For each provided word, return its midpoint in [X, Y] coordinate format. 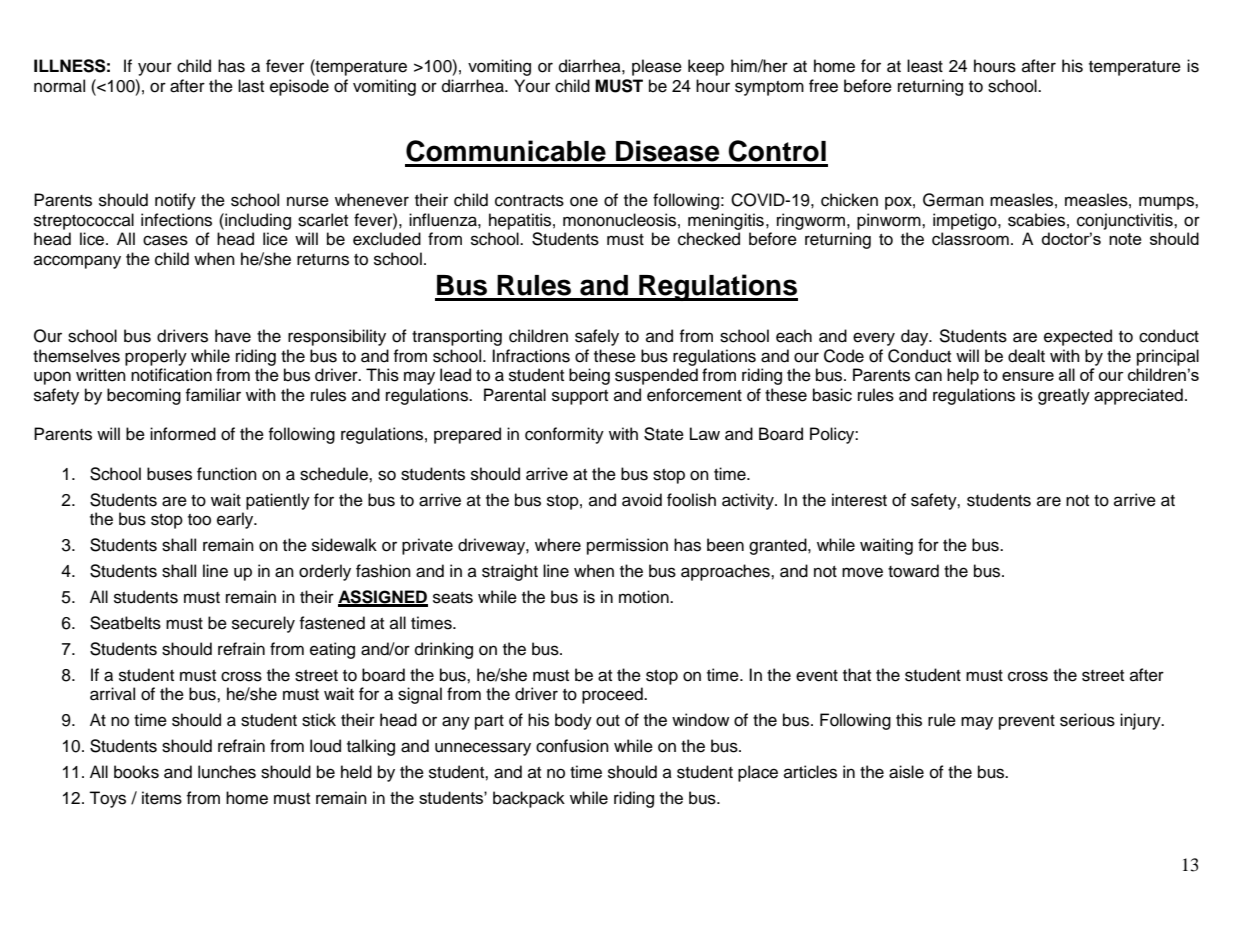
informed [183, 434]
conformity [564, 435]
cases [165, 240]
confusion [572, 746]
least [925, 66]
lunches [227, 772]
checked [709, 239]
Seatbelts [125, 623]
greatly [1064, 396]
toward [913, 571]
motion [645, 597]
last [251, 86]
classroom [970, 239]
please [657, 67]
